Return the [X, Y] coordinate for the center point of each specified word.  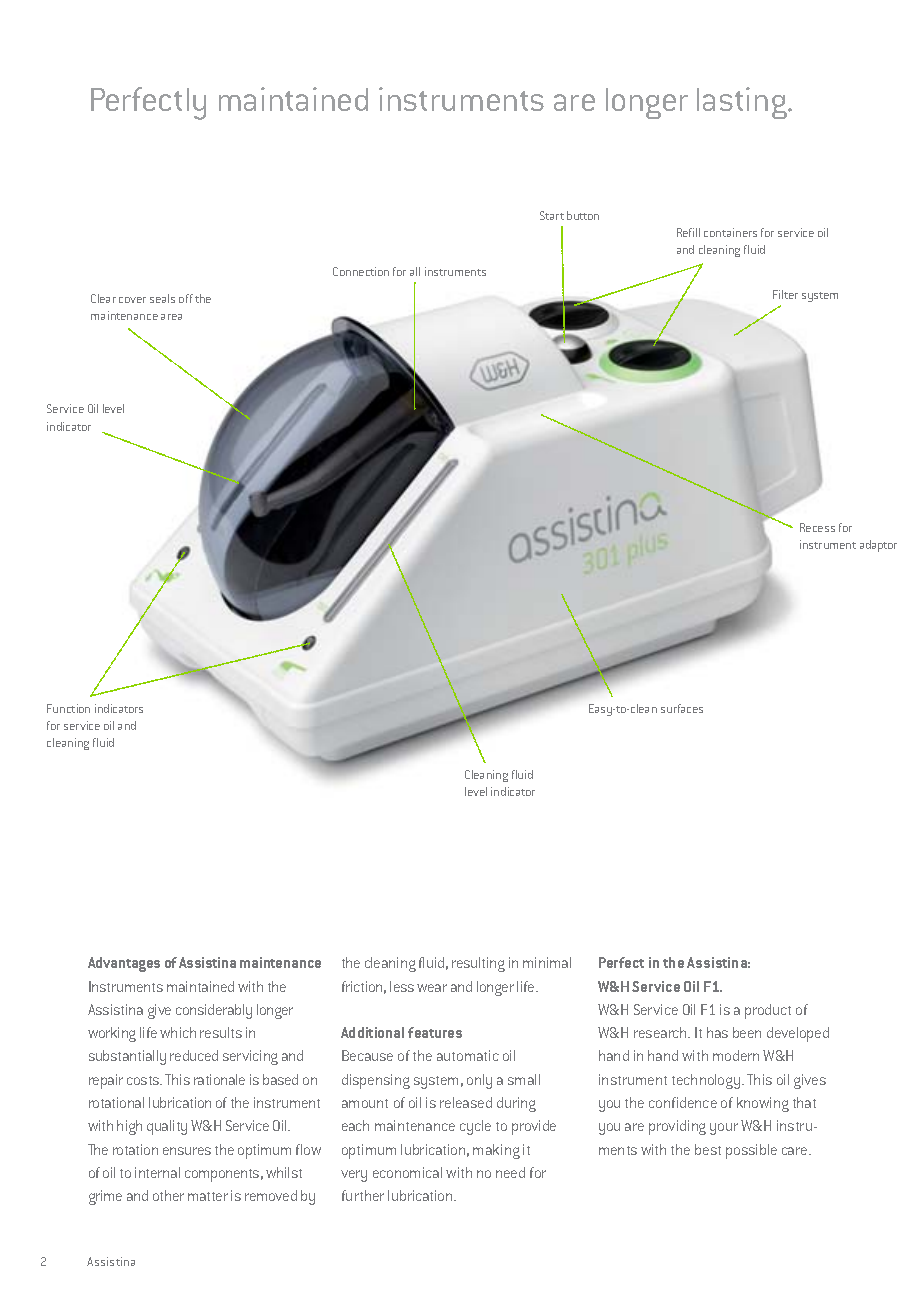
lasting [743, 103]
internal [157, 1172]
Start [552, 215]
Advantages [124, 964]
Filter [785, 294]
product [768, 1011]
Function [68, 708]
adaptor [878, 546]
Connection [361, 271]
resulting [478, 964]
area [171, 317]
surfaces [682, 708]
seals [162, 298]
